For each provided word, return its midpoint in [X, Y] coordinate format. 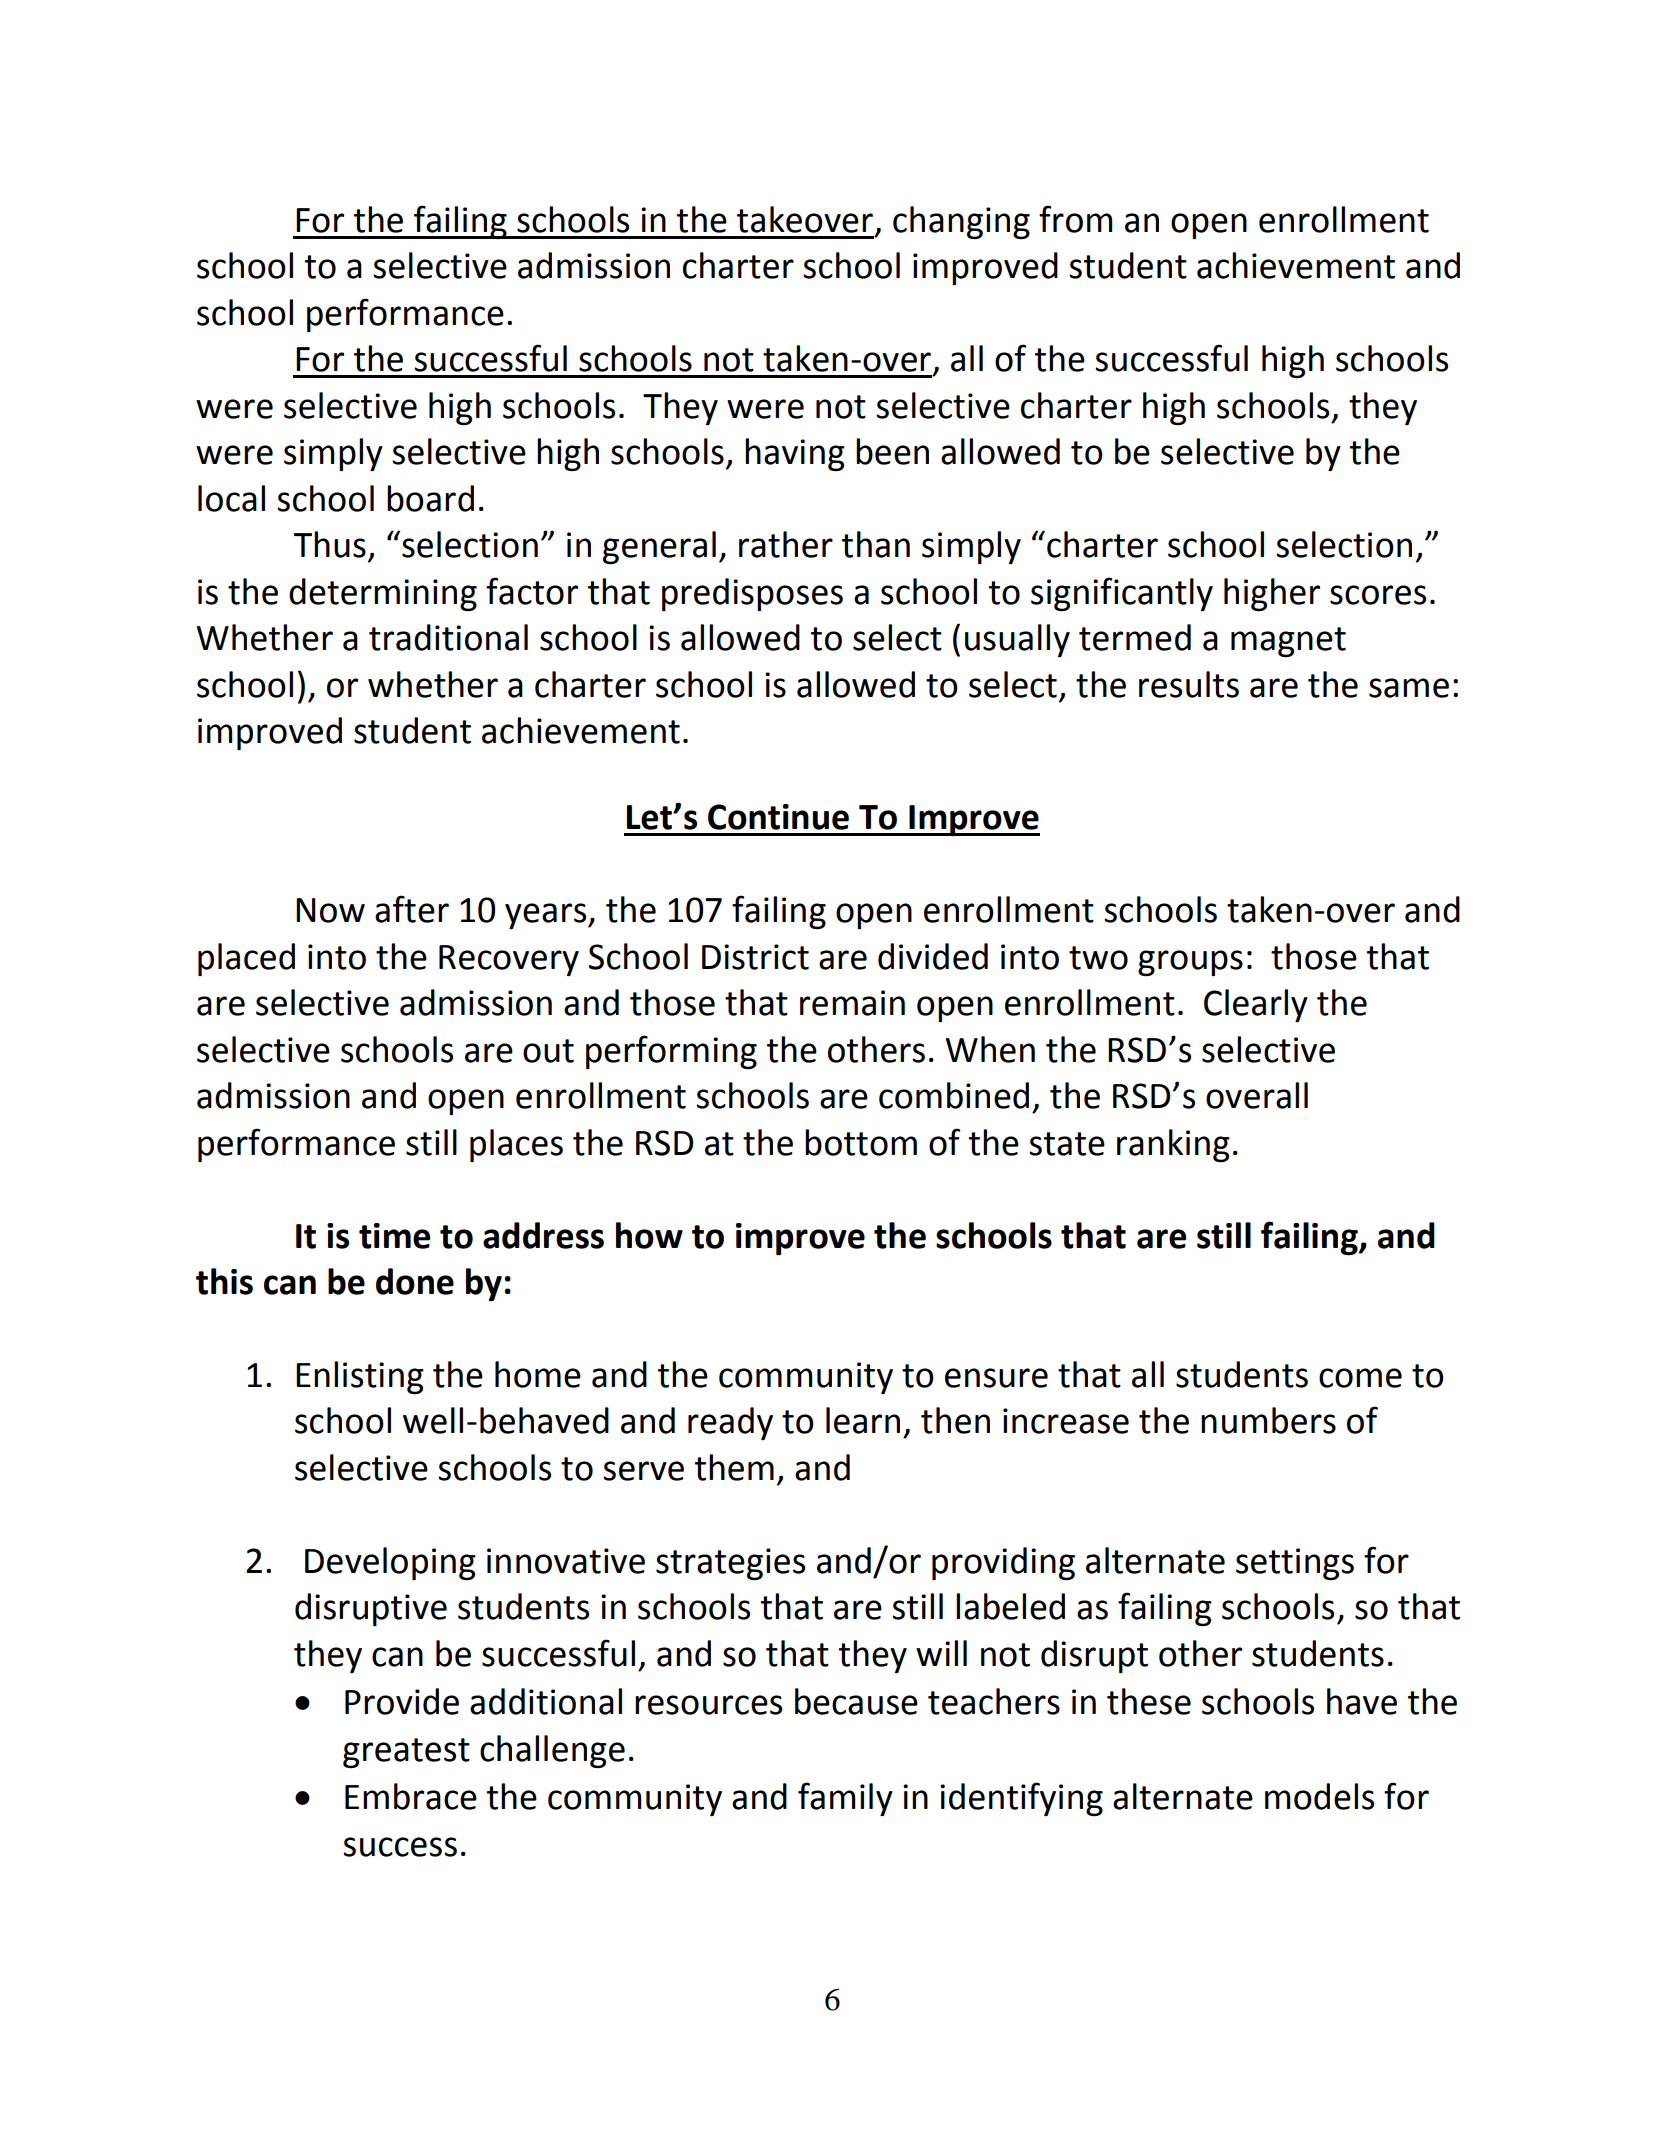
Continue [778, 817]
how [649, 1235]
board [430, 498]
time [394, 1236]
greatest [406, 1753]
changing [961, 222]
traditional [448, 637]
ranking [1173, 1145]
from [1075, 219]
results [1189, 684]
